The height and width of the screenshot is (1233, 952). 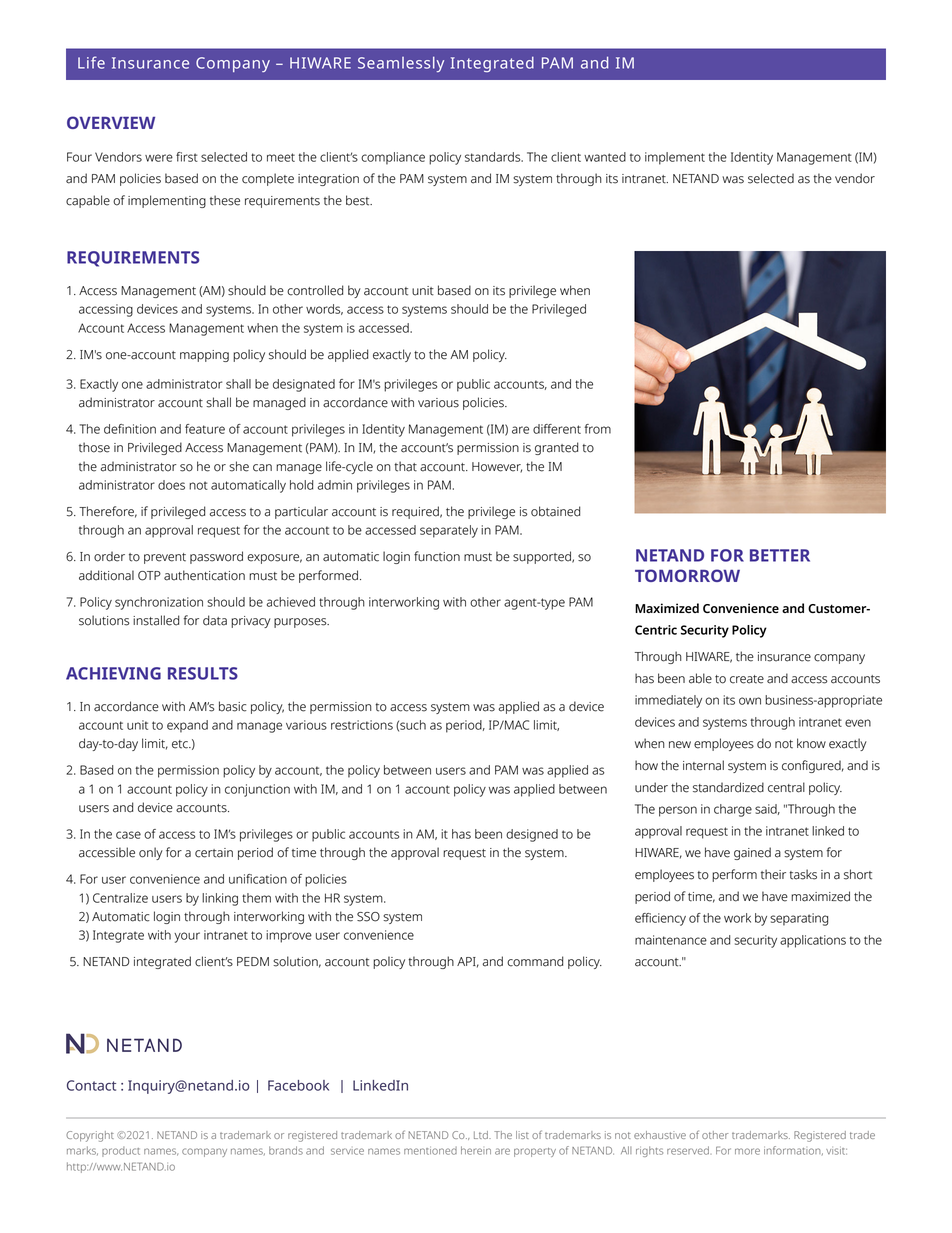 I want to click on function, so click(x=437, y=556).
